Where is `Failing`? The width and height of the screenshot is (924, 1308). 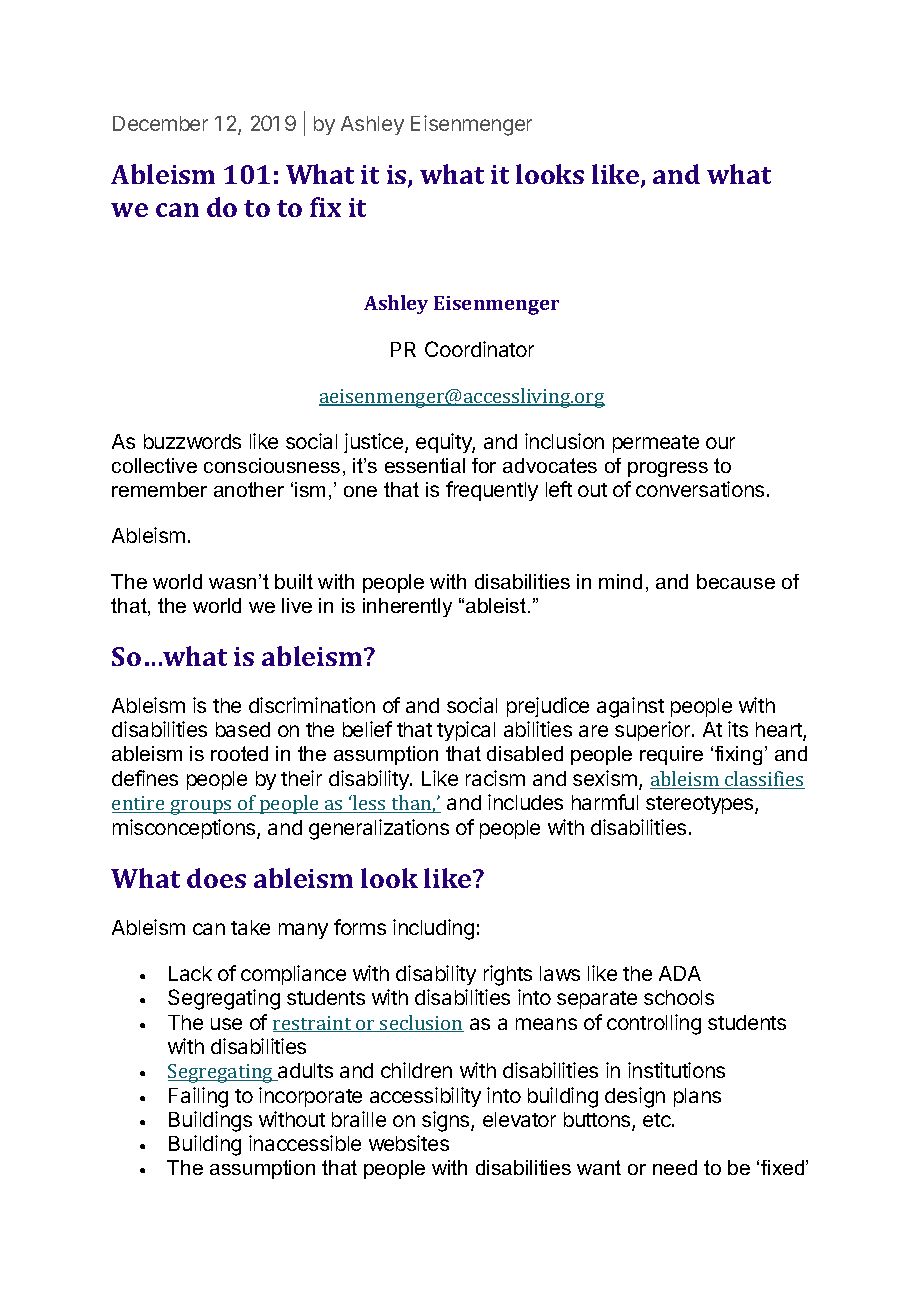
Failing is located at coordinates (198, 1097).
